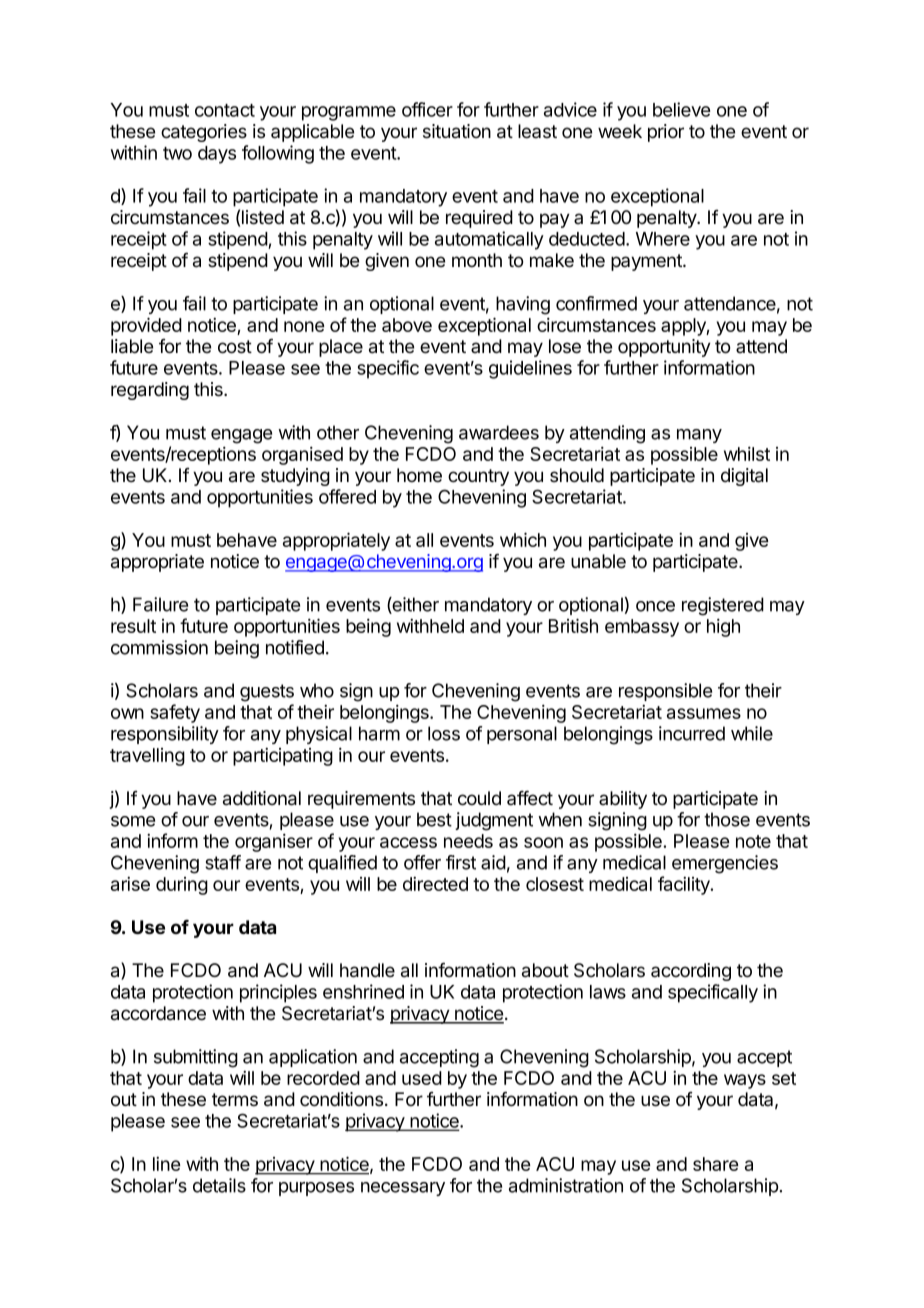 The width and height of the screenshot is (924, 1308). Describe the element at coordinates (457, 131) in the screenshot. I see `situation` at that location.
